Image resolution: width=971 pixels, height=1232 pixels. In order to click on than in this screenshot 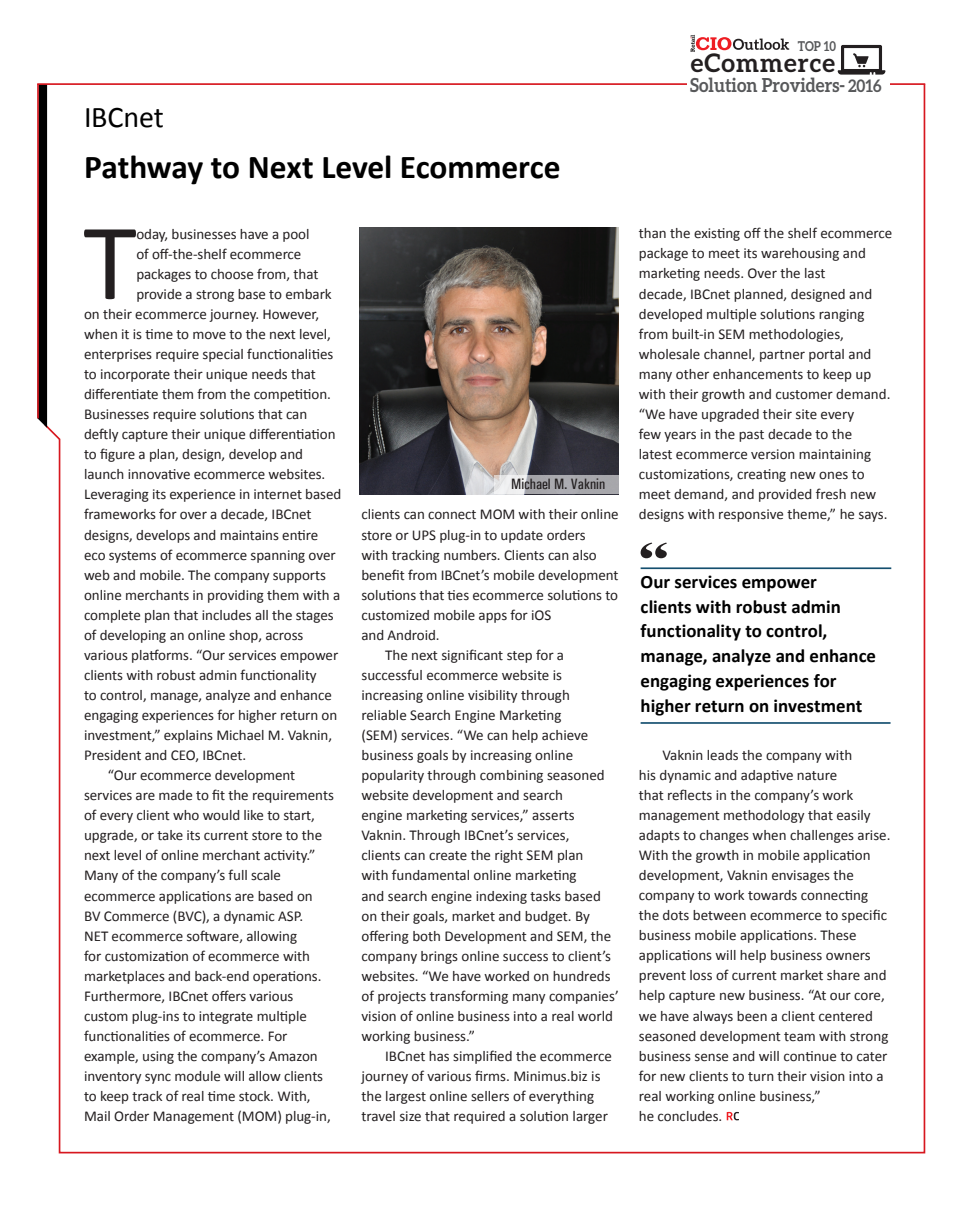, I will do `click(652, 233)`.
